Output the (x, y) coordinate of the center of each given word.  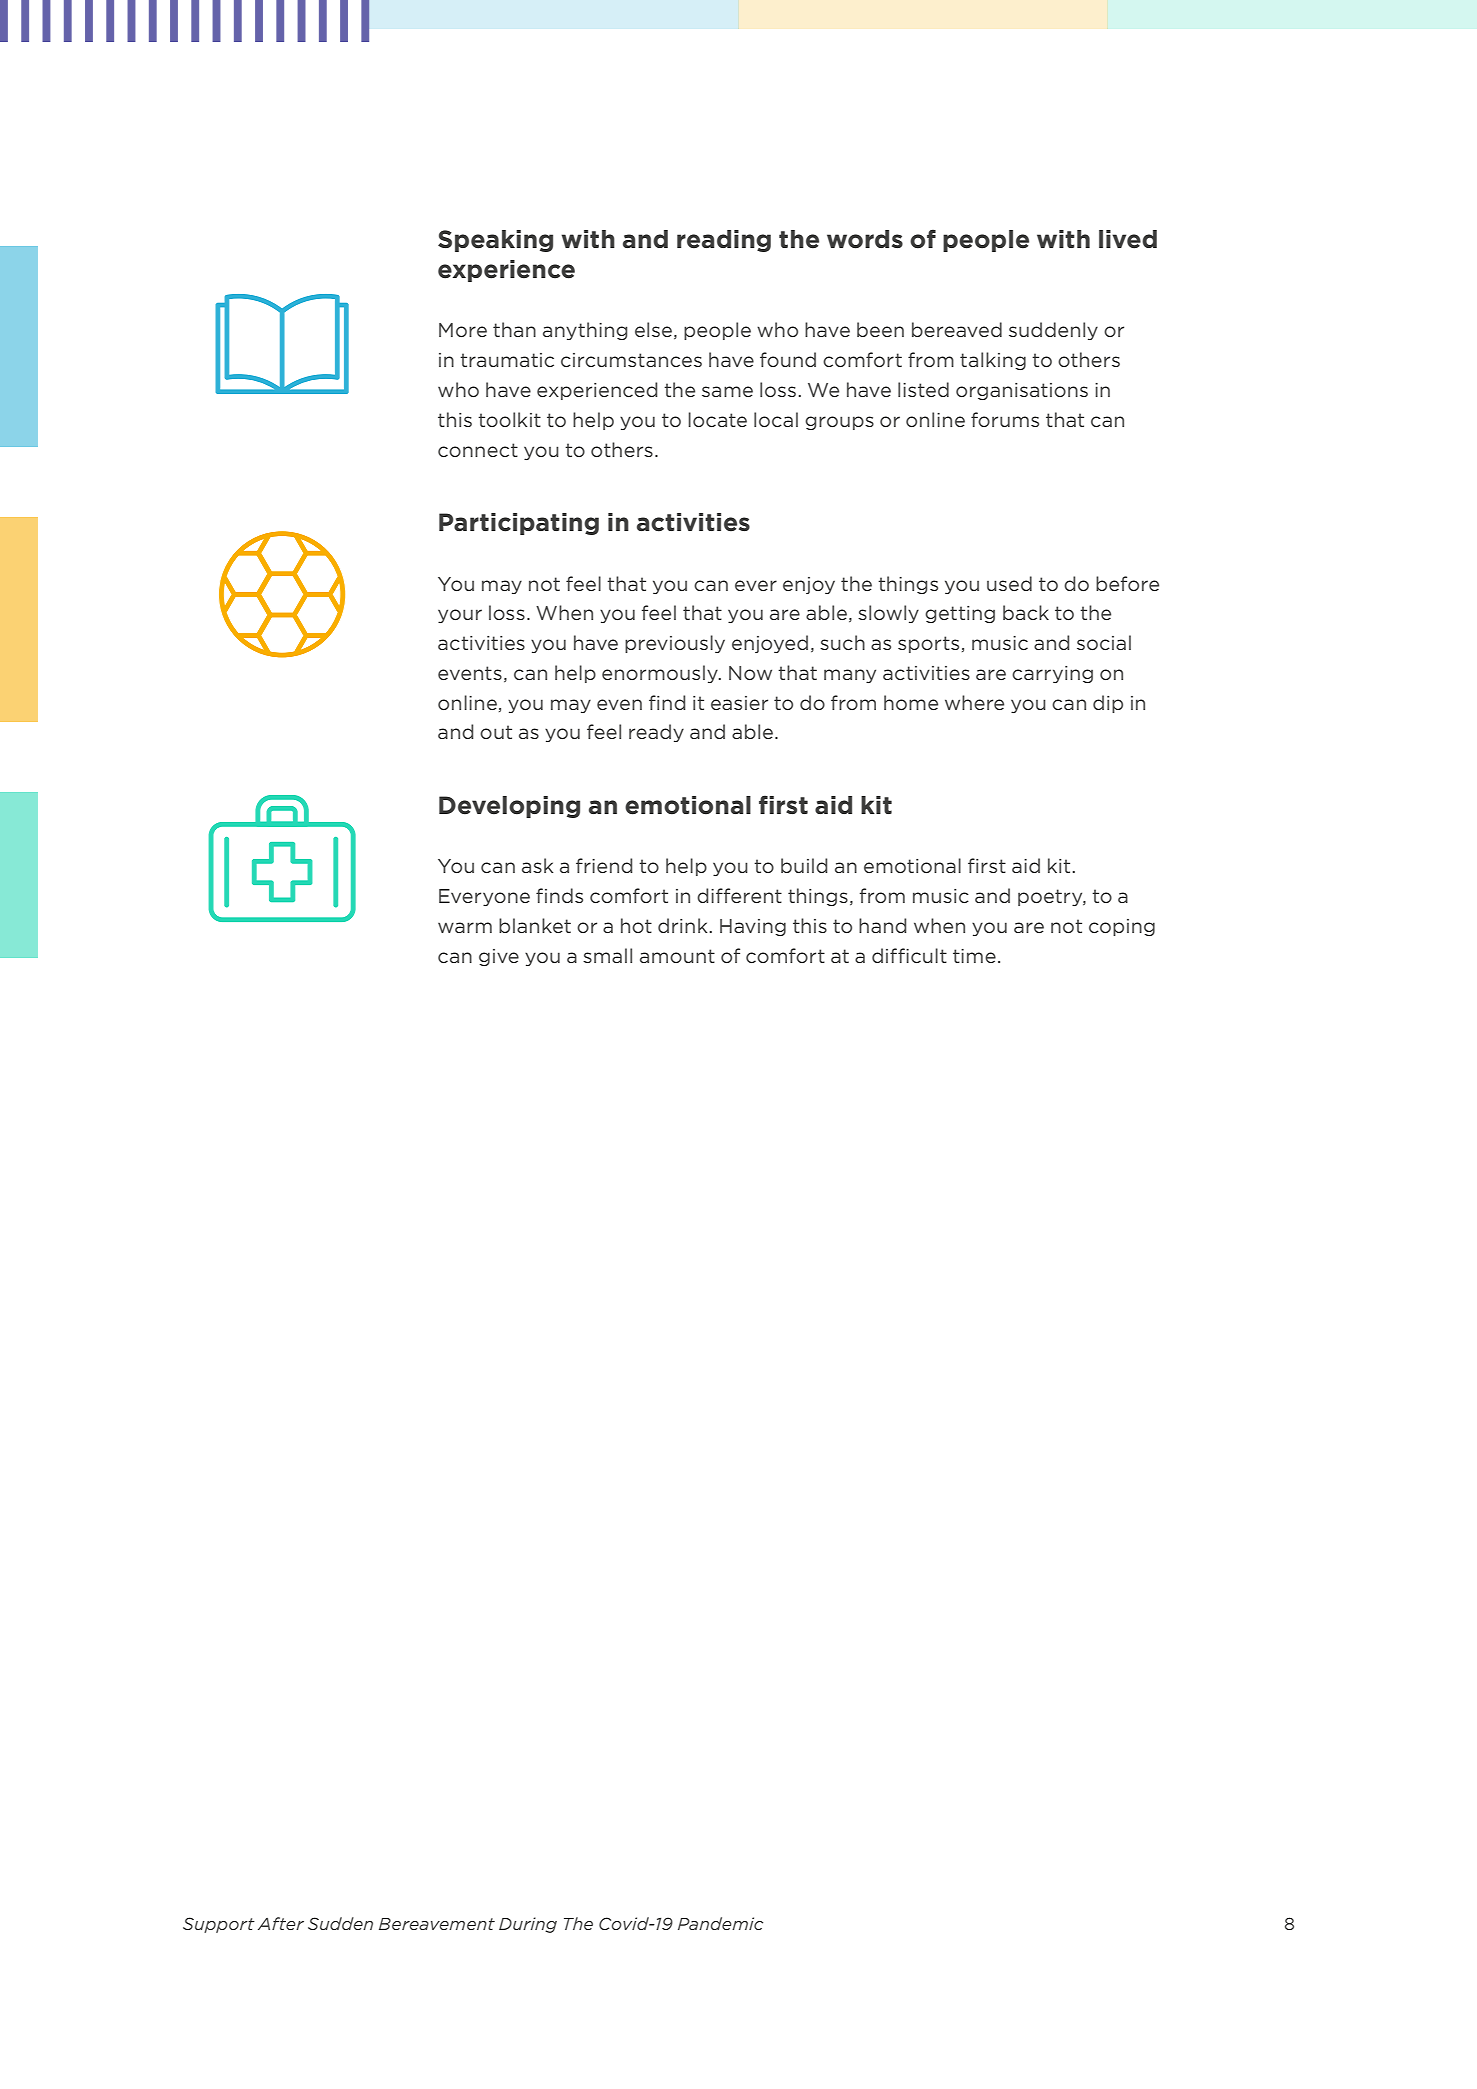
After (281, 1923)
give (499, 957)
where (974, 702)
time (974, 956)
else (653, 329)
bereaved (957, 329)
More (463, 330)
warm (465, 927)
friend (604, 865)
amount (677, 956)
